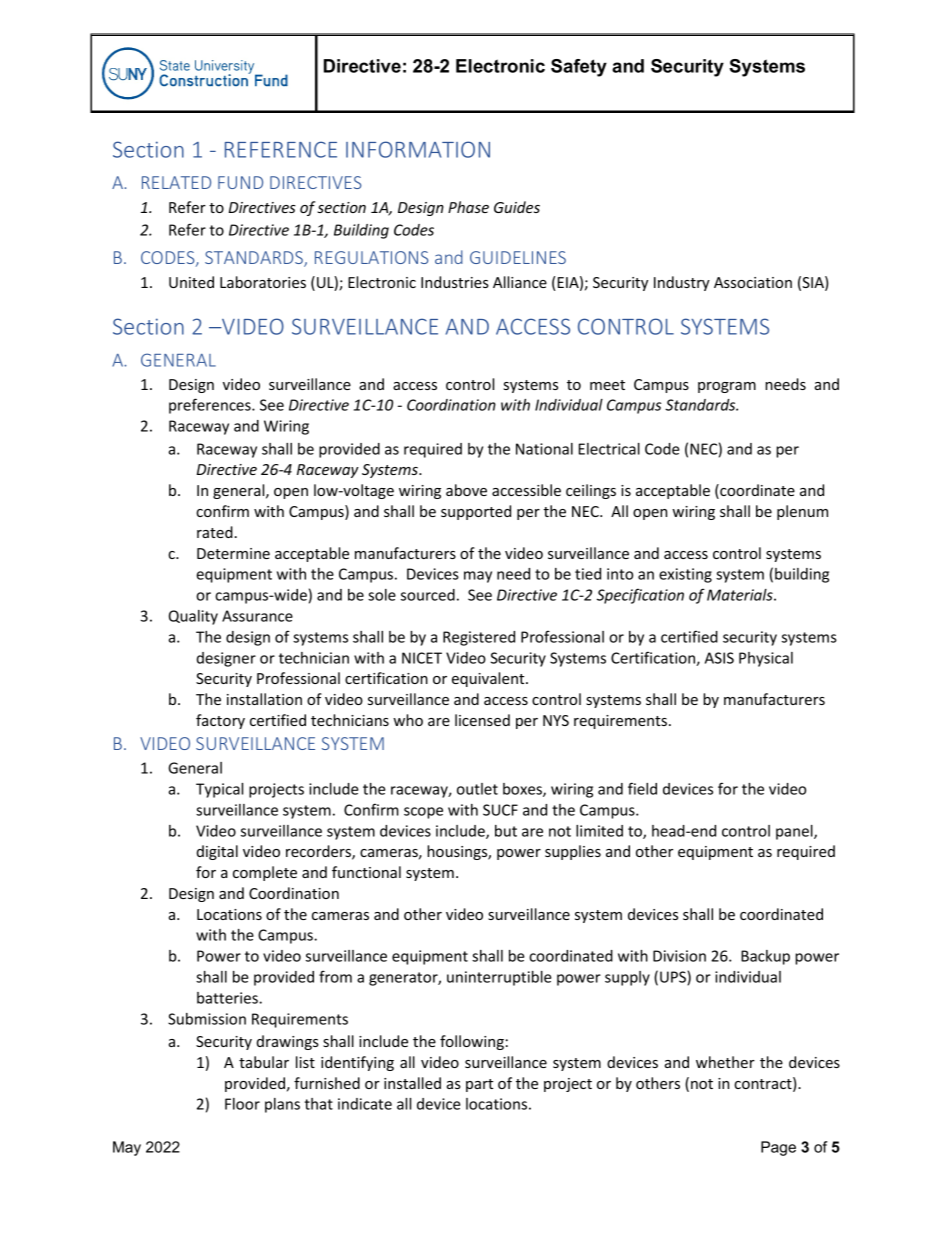 This image has width=952, height=1233. I want to click on Floor, so click(242, 1104).
